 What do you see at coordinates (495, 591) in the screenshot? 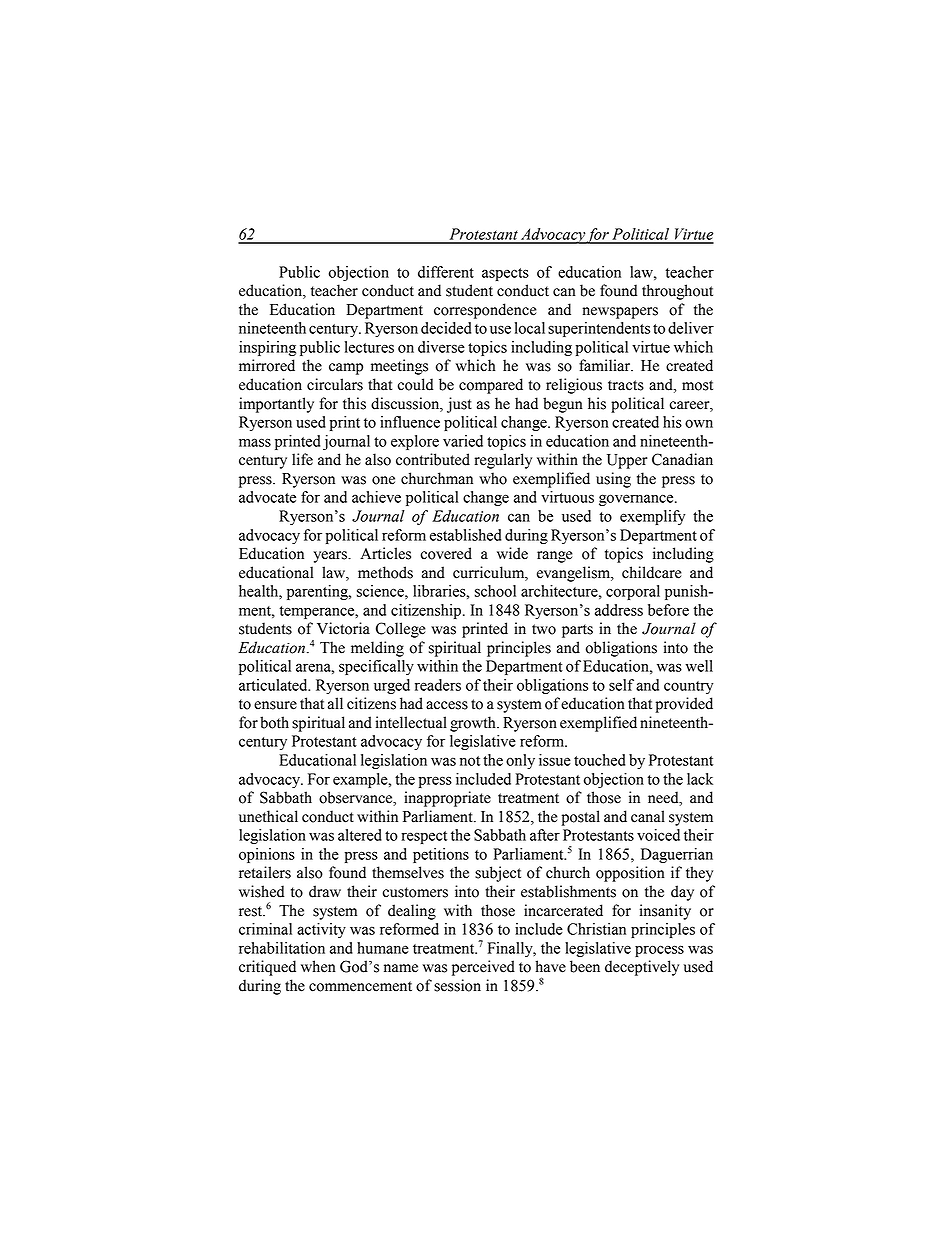
I see `school` at bounding box center [495, 591].
